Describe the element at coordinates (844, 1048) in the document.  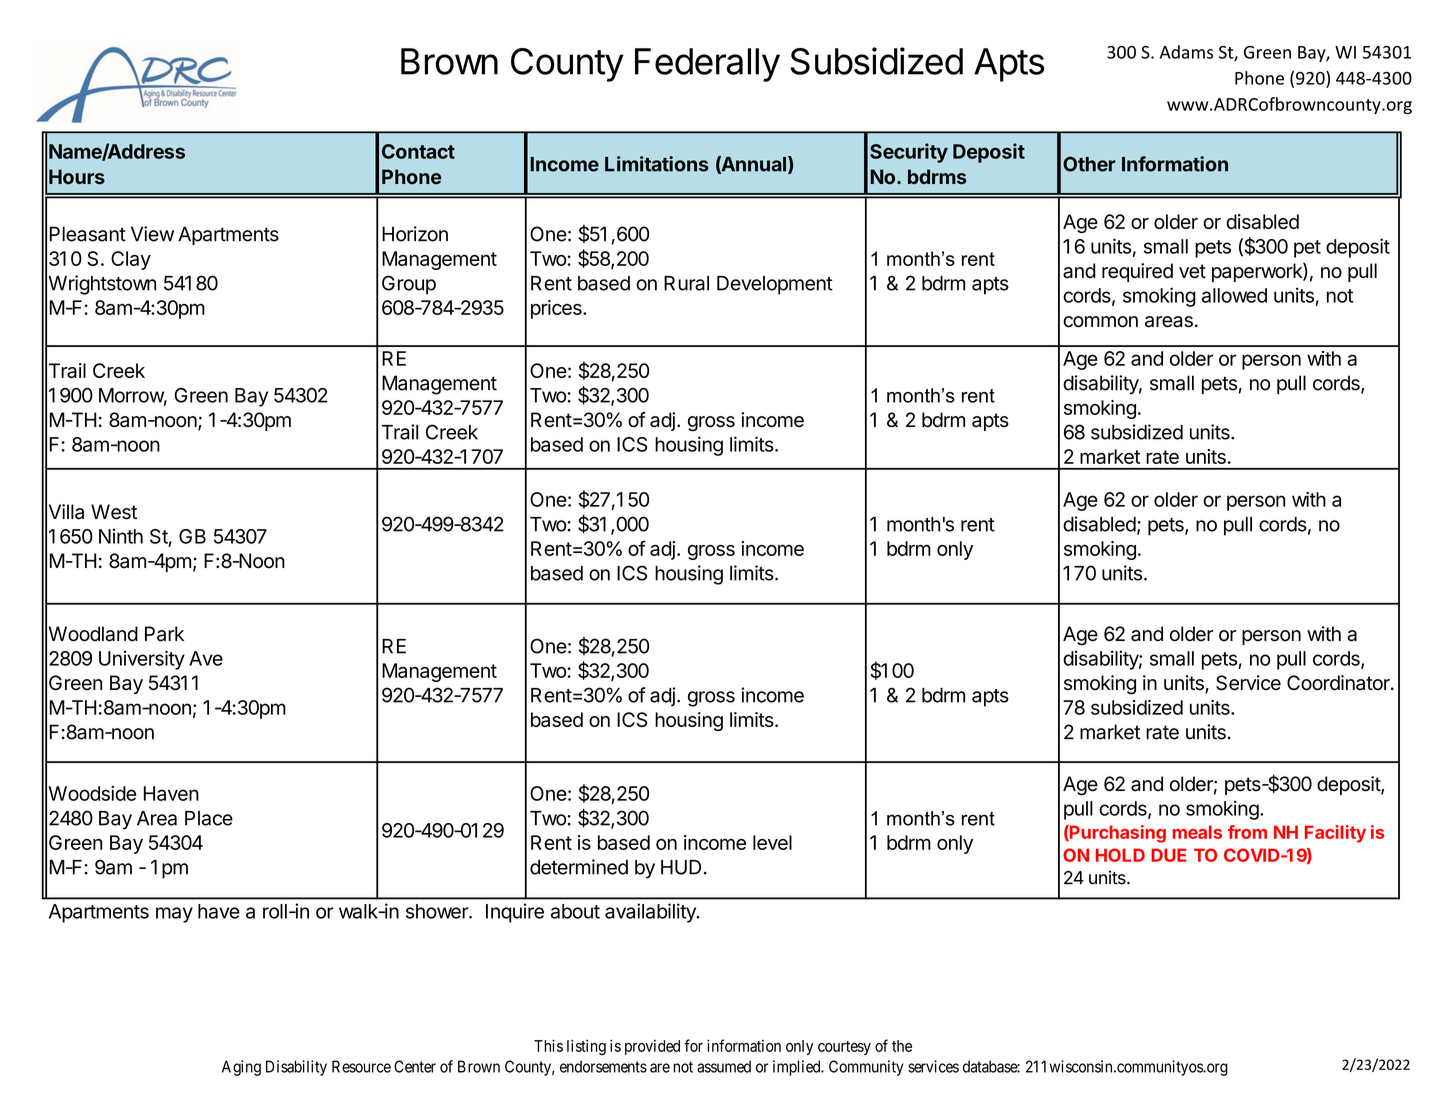
I see `courtesy` at that location.
